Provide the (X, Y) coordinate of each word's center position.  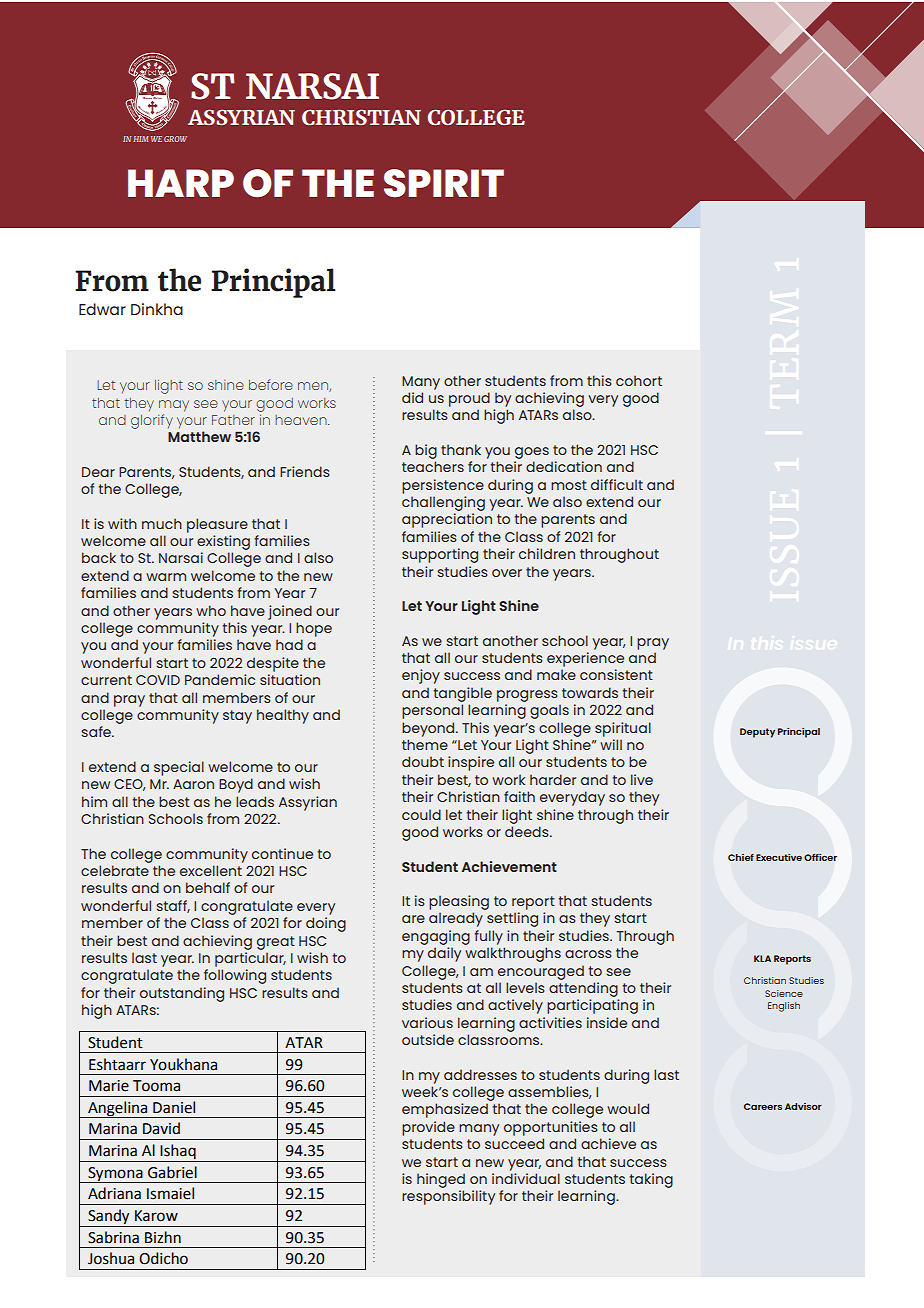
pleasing (459, 902)
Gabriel (172, 1172)
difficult (617, 484)
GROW (175, 139)
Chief (741, 857)
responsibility (448, 1197)
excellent (211, 870)
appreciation (447, 520)
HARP (181, 183)
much (162, 523)
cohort (639, 380)
